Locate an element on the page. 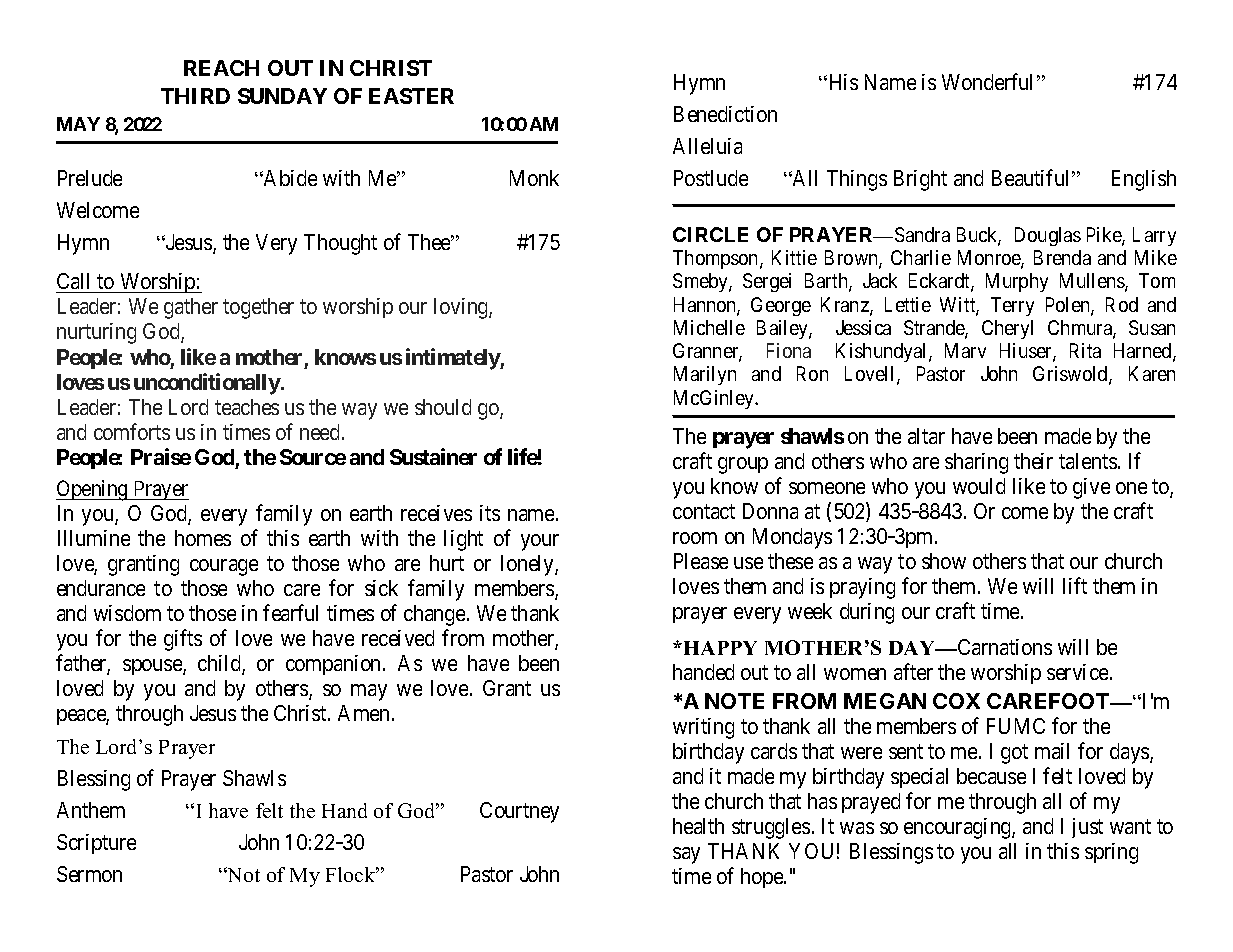 The image size is (1233, 952). Benediction is located at coordinates (725, 114).
